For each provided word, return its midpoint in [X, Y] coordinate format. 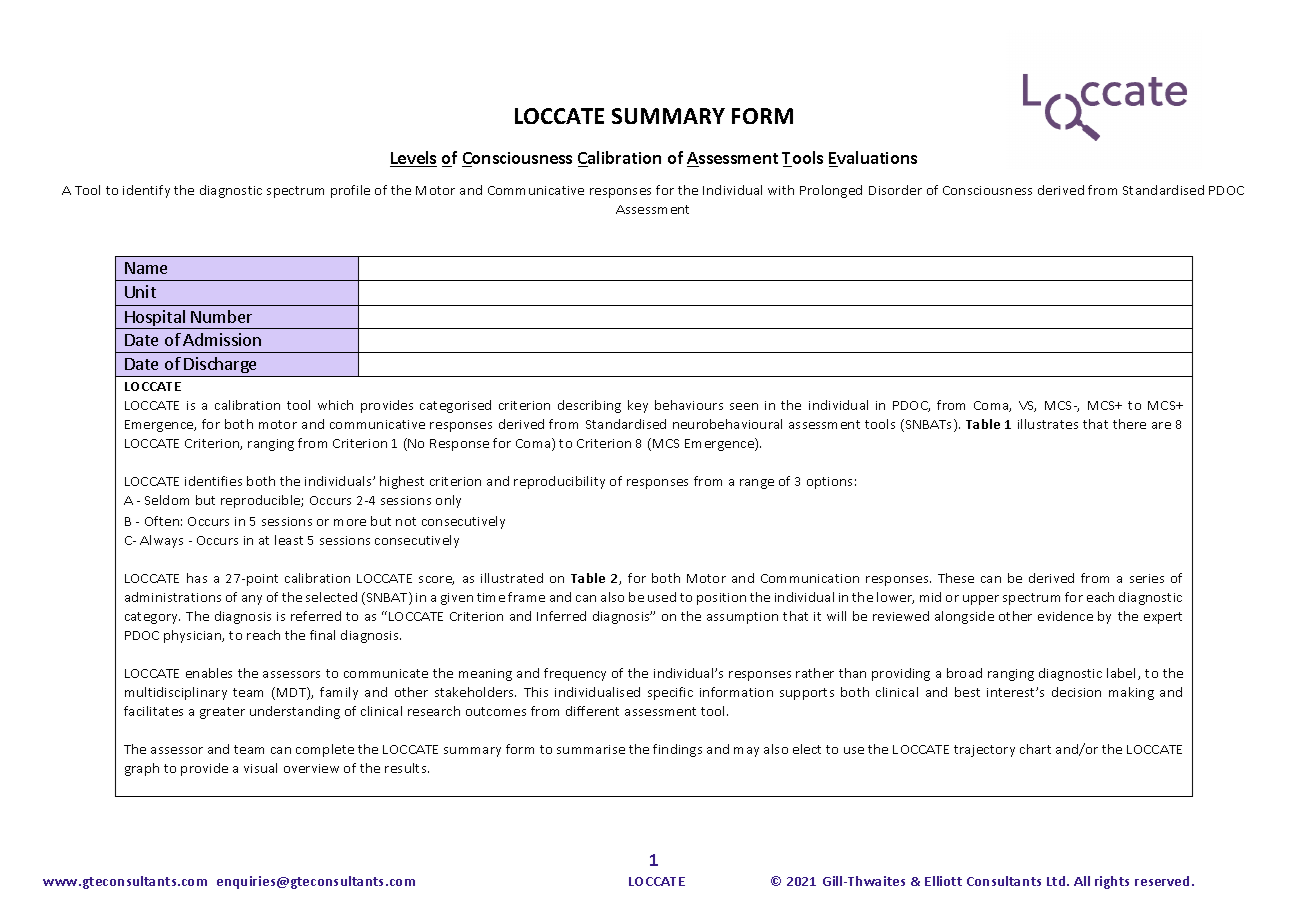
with [781, 190]
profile [350, 191]
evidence [1065, 616]
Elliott [943, 881]
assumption [742, 618]
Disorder [895, 190]
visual [260, 768]
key [638, 406]
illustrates [1048, 424]
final [322, 635]
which [335, 405]
